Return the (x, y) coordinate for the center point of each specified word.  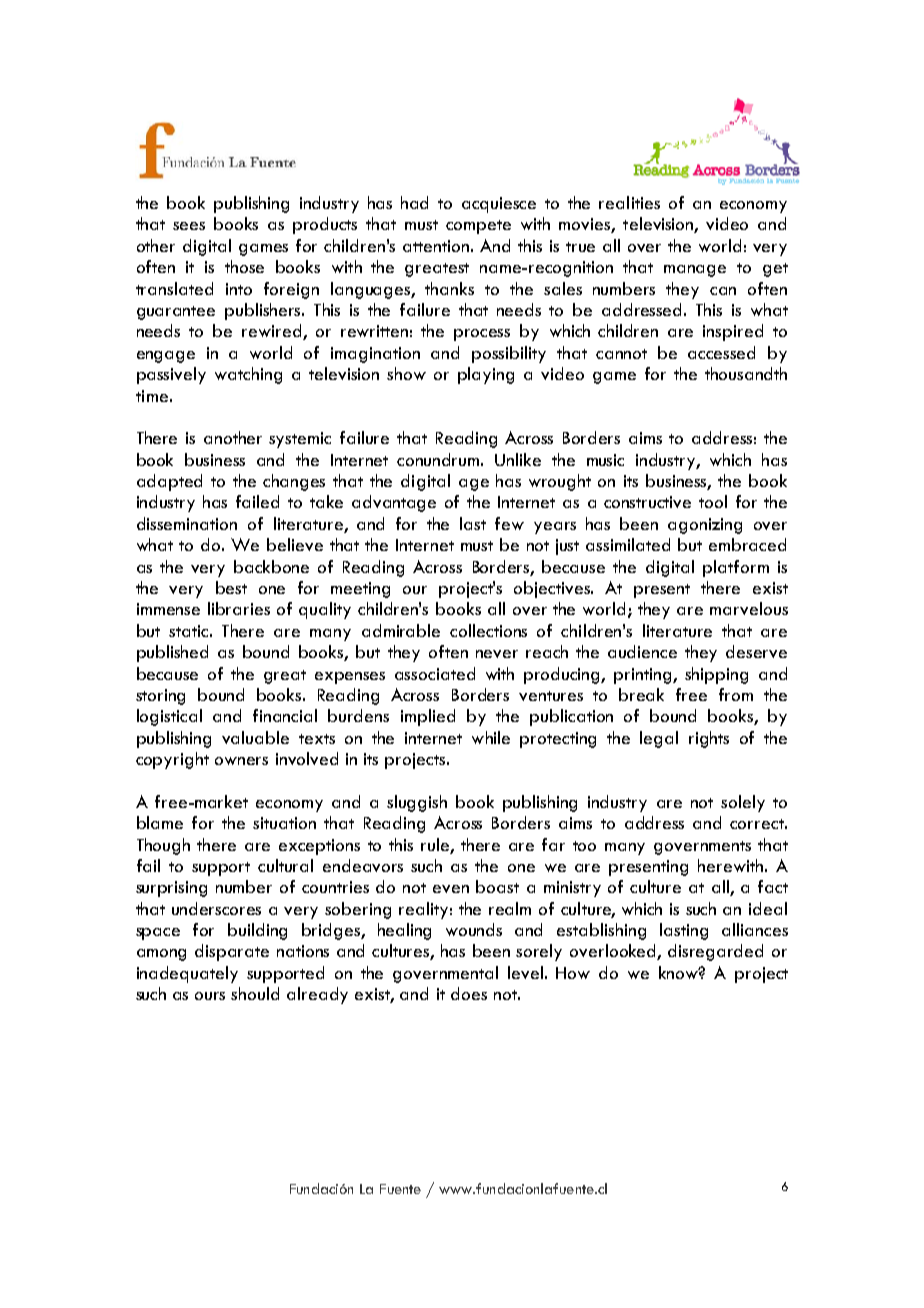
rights (709, 739)
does (469, 993)
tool (713, 501)
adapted (169, 482)
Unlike (518, 459)
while (491, 737)
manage (695, 271)
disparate (232, 952)
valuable (255, 737)
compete (478, 227)
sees (189, 226)
